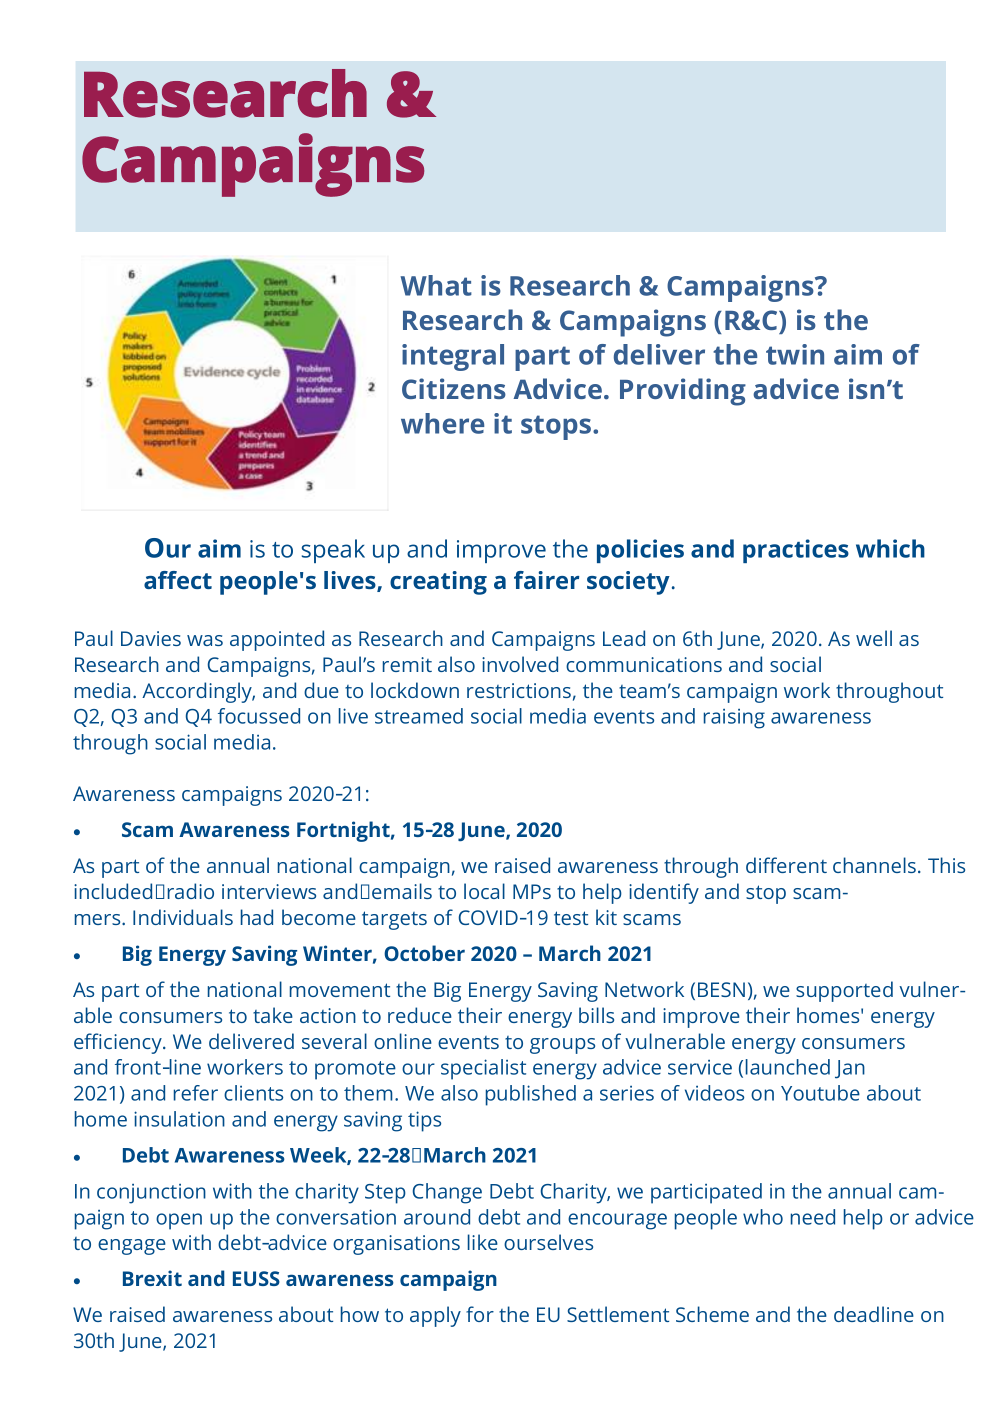 This screenshot has height=1424, width=1007. Describe the element at coordinates (874, 638) in the screenshot. I see `well` at that location.
